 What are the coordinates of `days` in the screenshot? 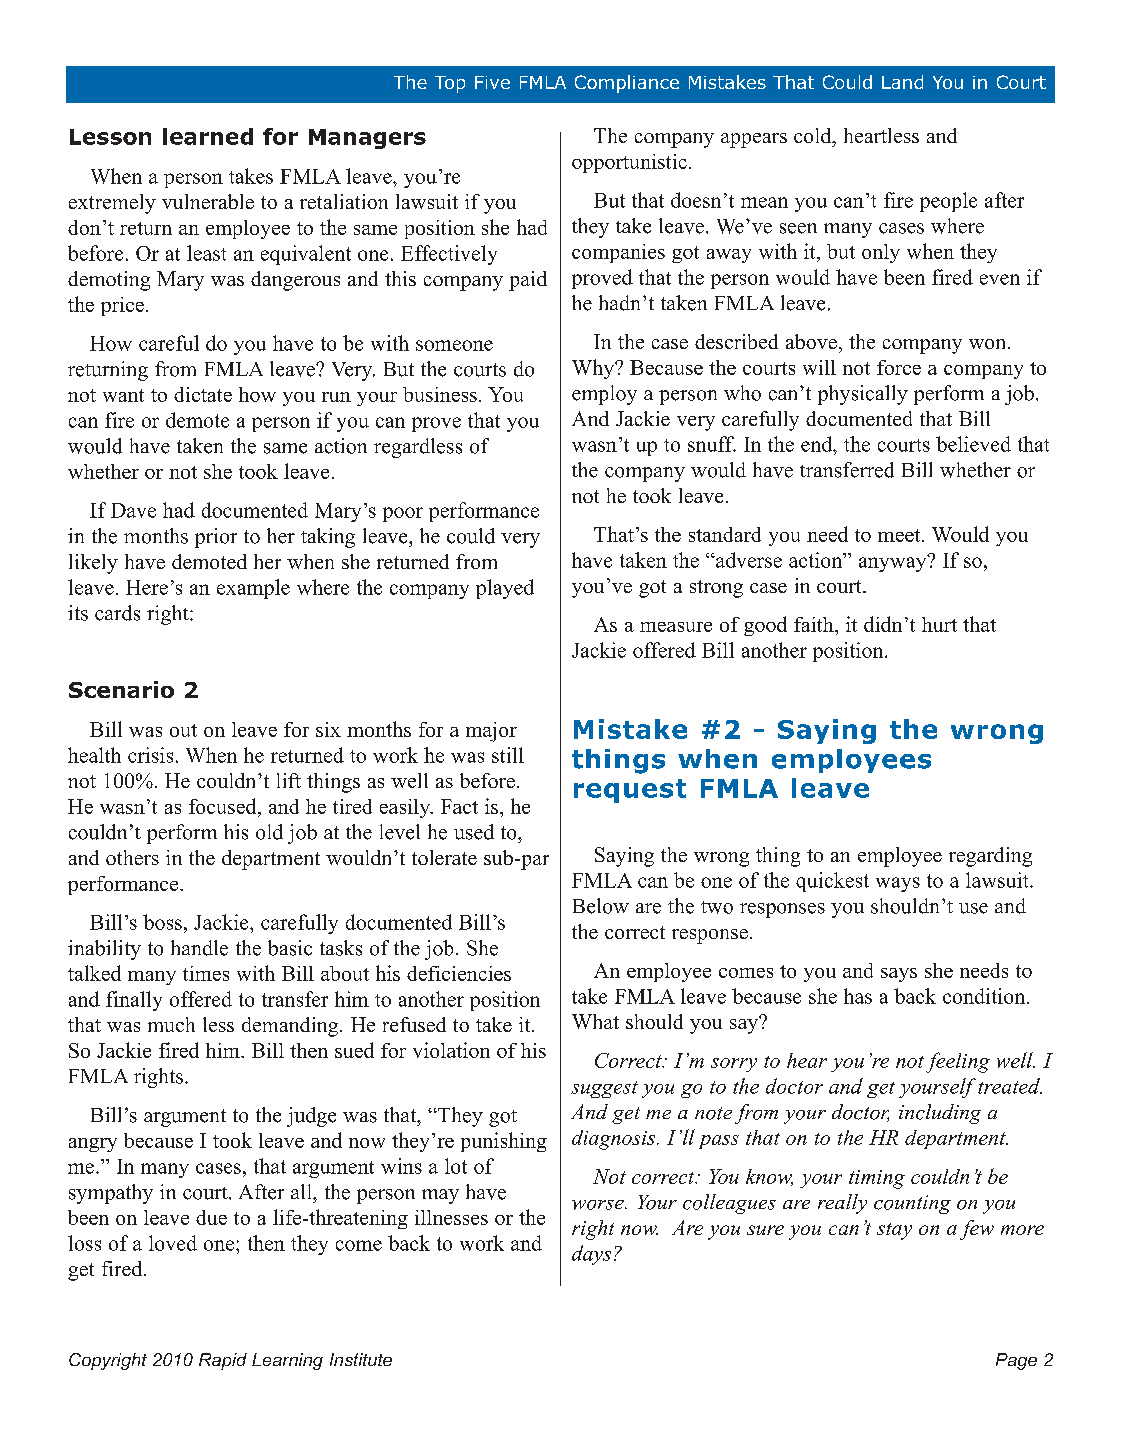 It's located at (591, 1255).
